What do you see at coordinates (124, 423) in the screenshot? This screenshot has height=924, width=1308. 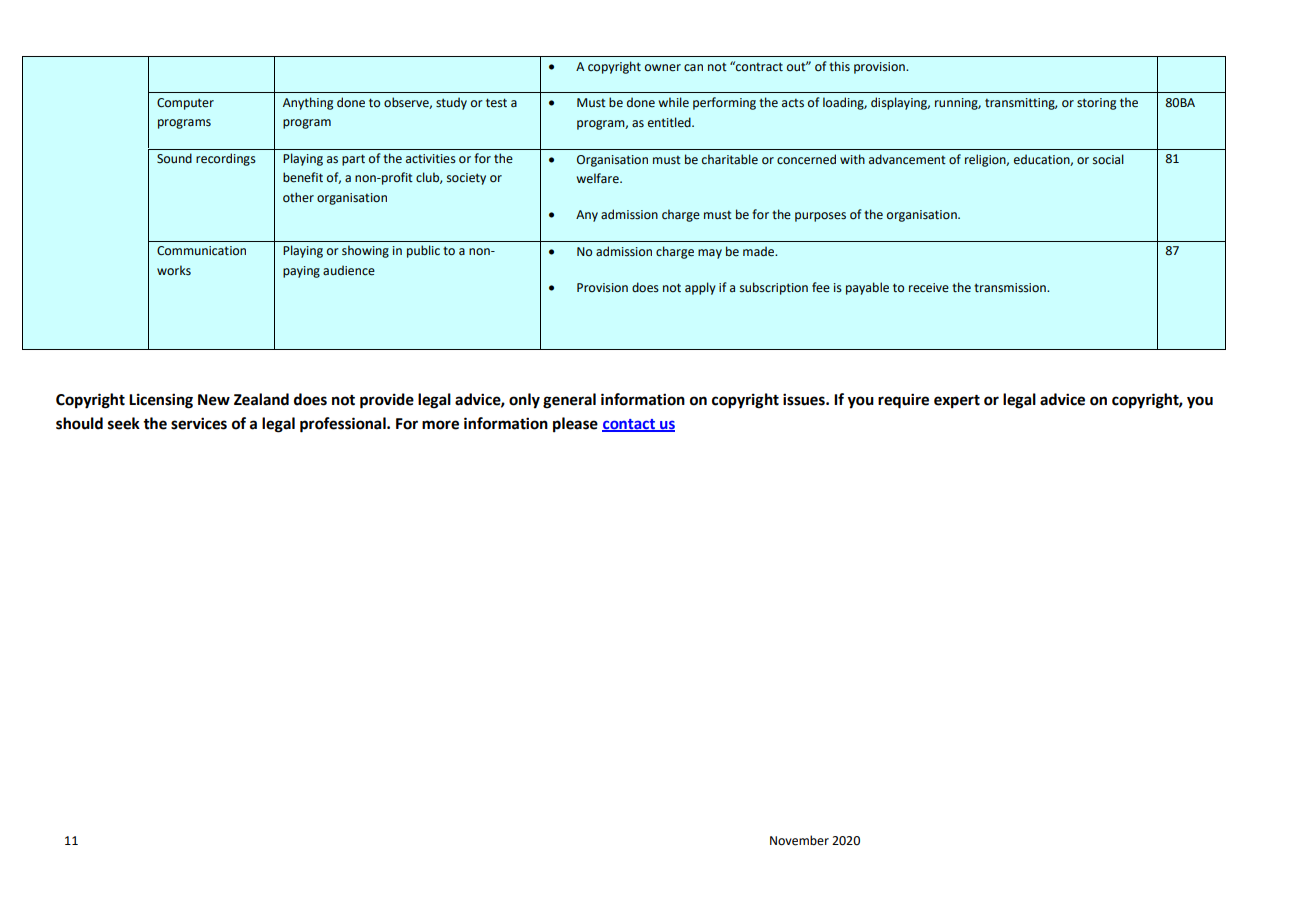 I see `seek` at bounding box center [124, 423].
